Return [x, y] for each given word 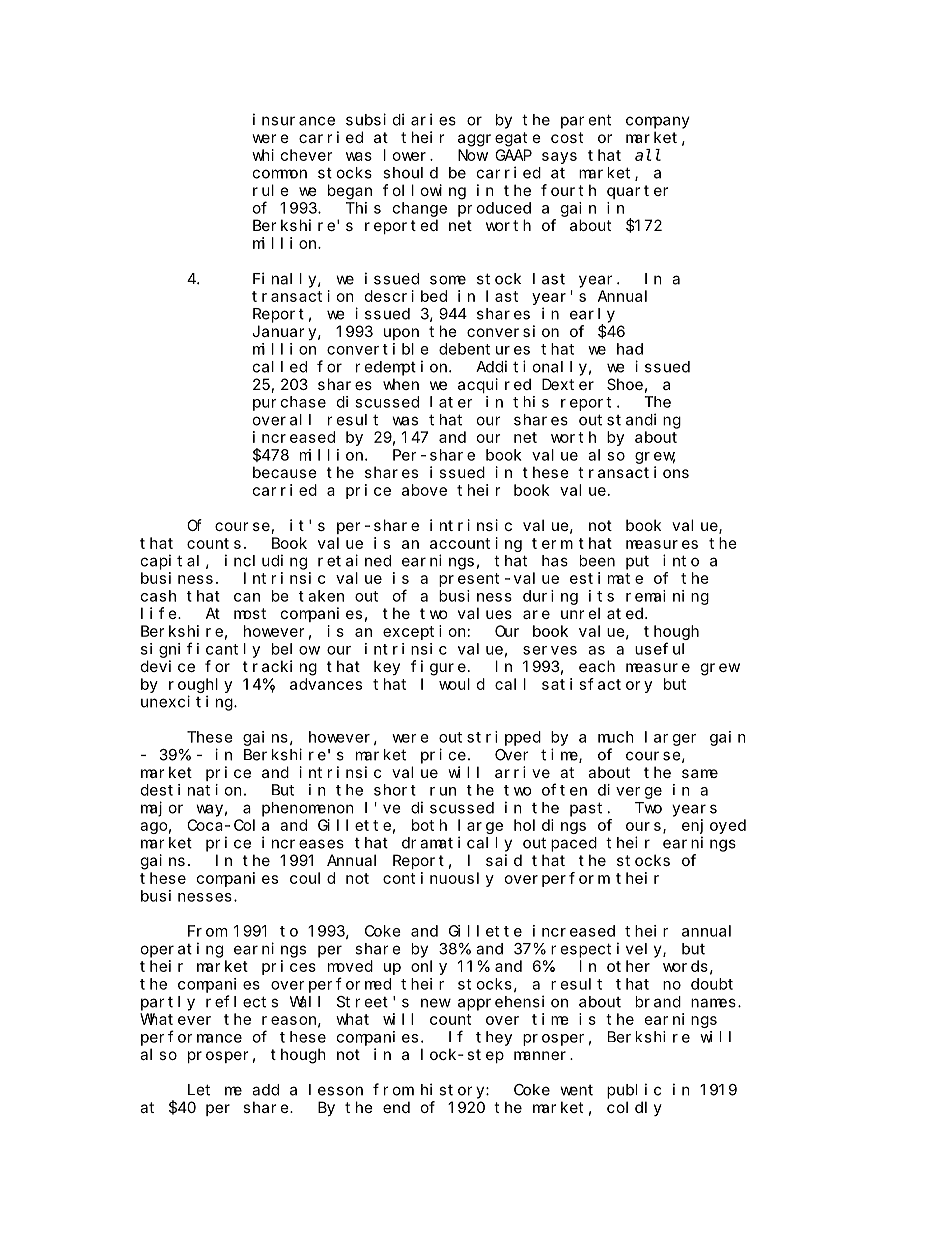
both [429, 825]
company [658, 122]
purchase [289, 403]
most [250, 613]
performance [191, 1038]
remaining [667, 597]
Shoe [625, 384]
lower [407, 155]
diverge [630, 791]
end [396, 1107]
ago [154, 828]
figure [438, 668]
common [280, 174]
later [451, 402]
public [634, 1091]
